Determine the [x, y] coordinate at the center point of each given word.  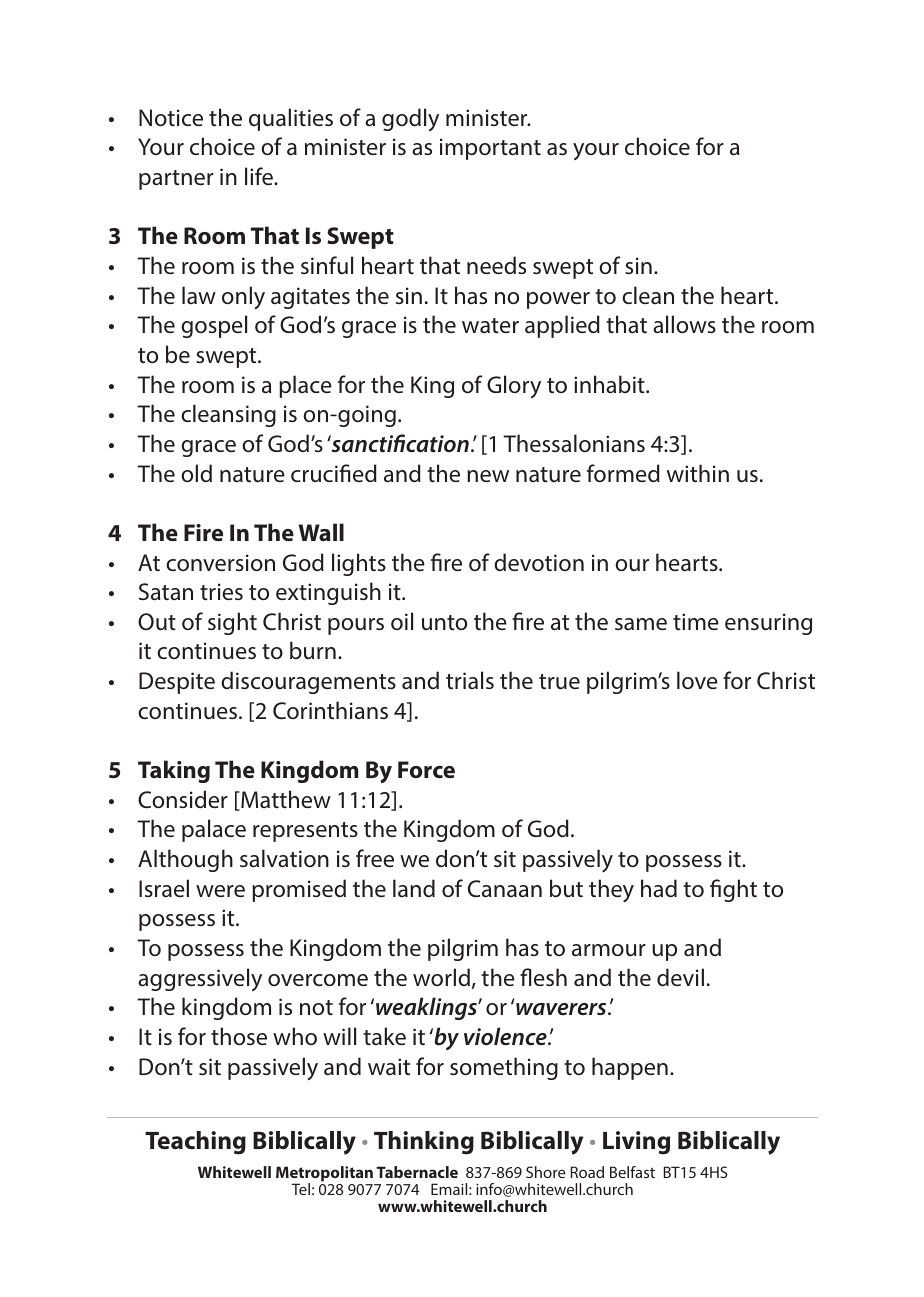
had [659, 888]
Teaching [195, 1143]
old [196, 473]
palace [214, 830]
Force [426, 769]
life [260, 176]
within [698, 473]
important [490, 149]
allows [684, 324]
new [488, 476]
